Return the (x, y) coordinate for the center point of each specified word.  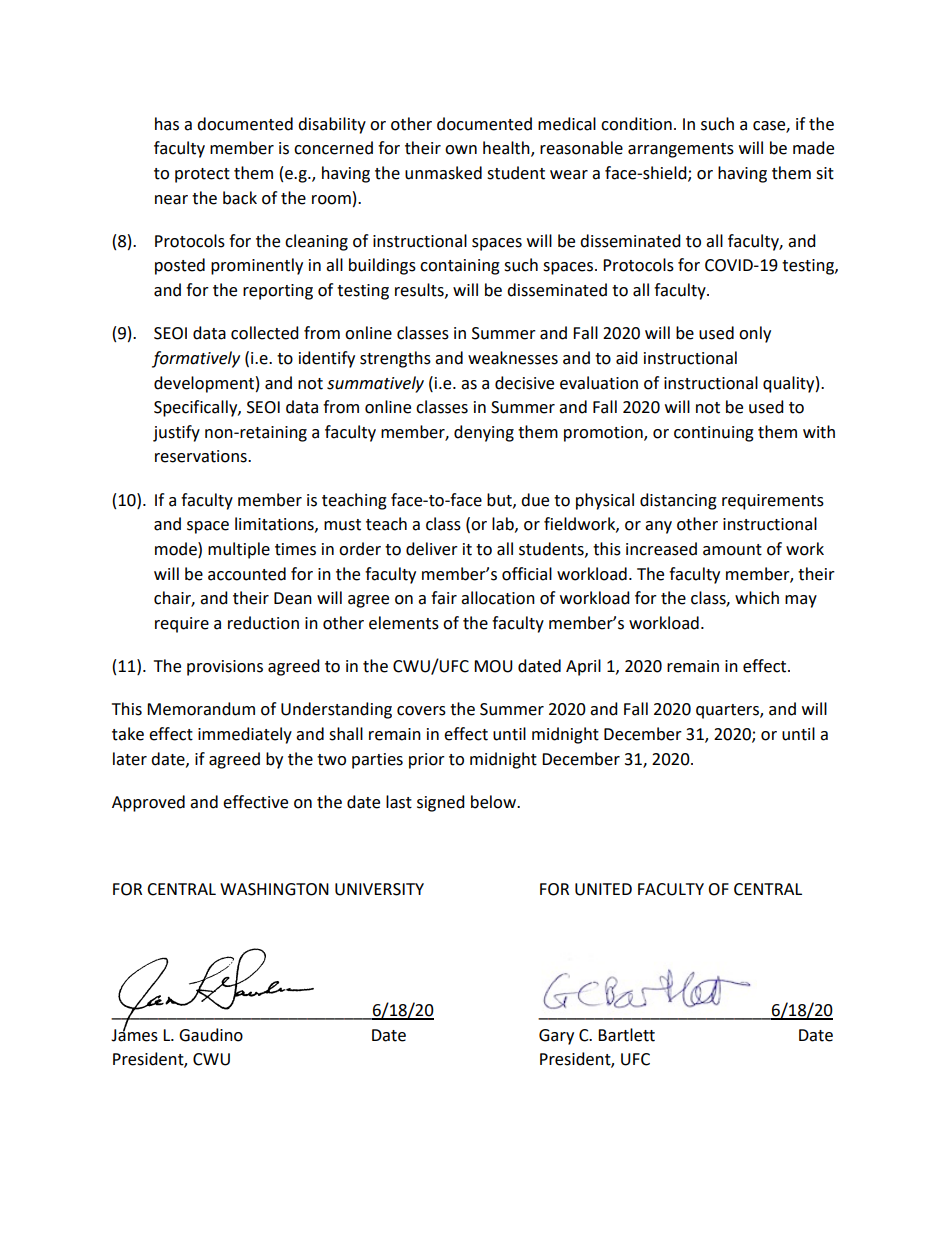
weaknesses (513, 358)
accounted (247, 574)
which (757, 598)
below (494, 802)
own (461, 150)
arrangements (681, 150)
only (755, 334)
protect (202, 175)
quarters (728, 711)
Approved (148, 803)
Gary (556, 1037)
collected (265, 333)
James (134, 1034)
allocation (498, 598)
